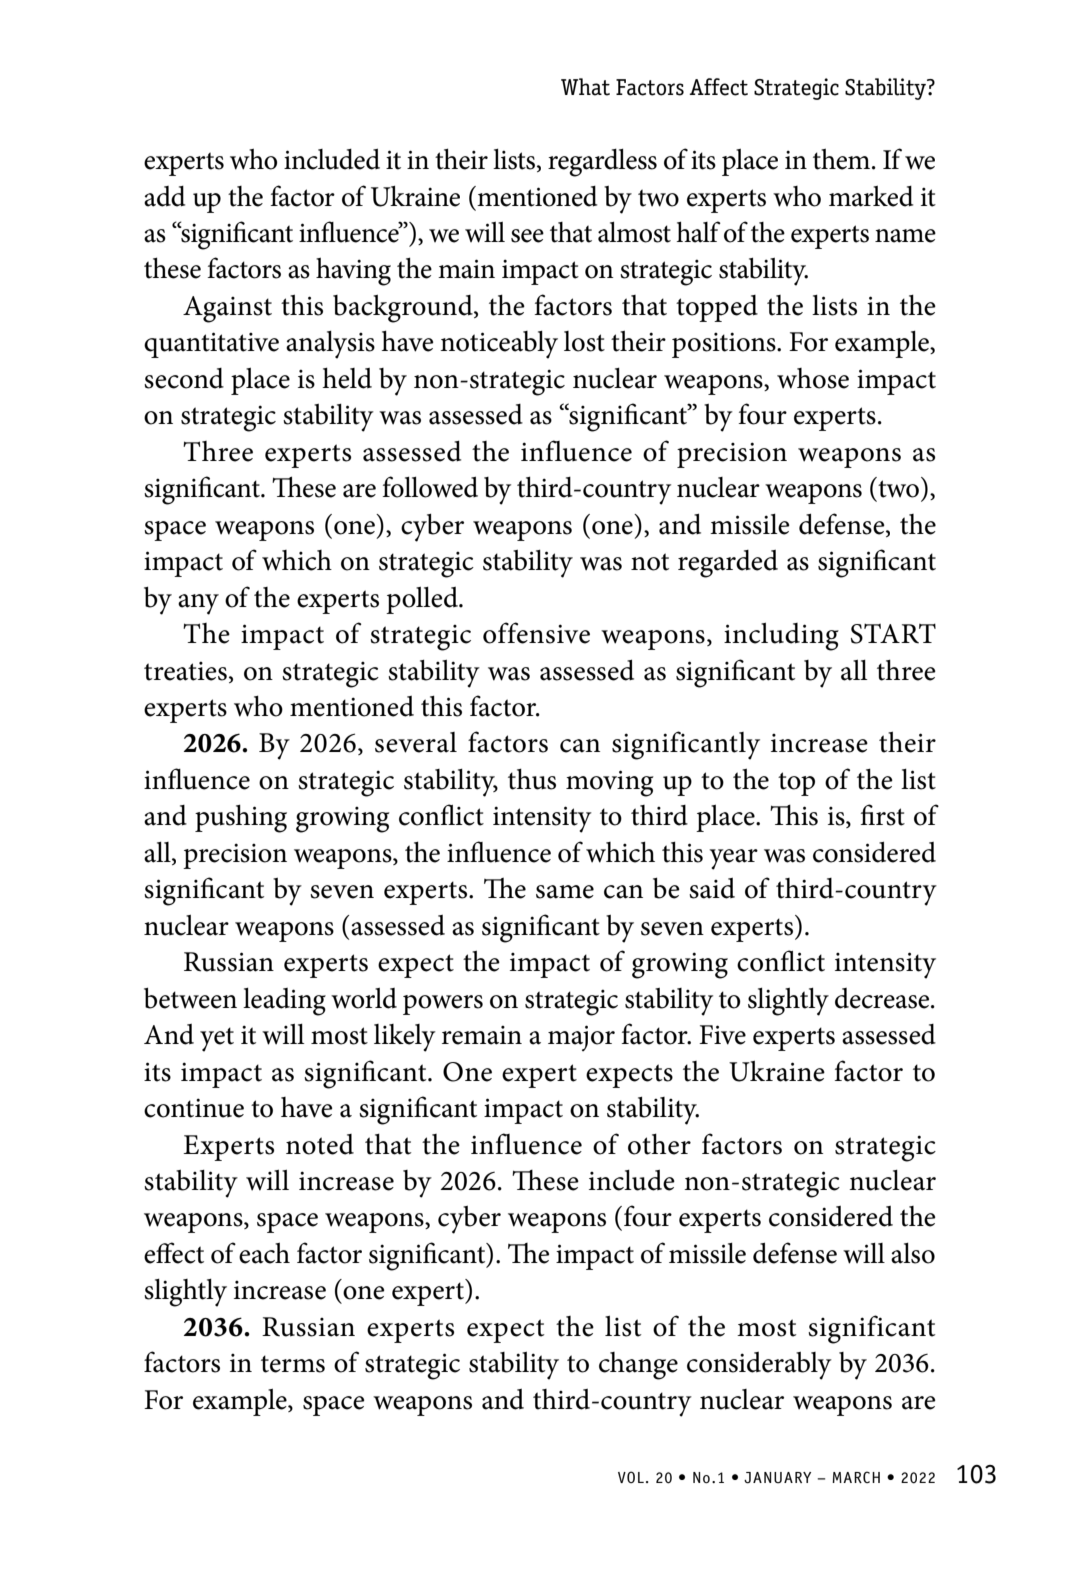  What do you see at coordinates (164, 196) in the document?
I see `add` at bounding box center [164, 196].
